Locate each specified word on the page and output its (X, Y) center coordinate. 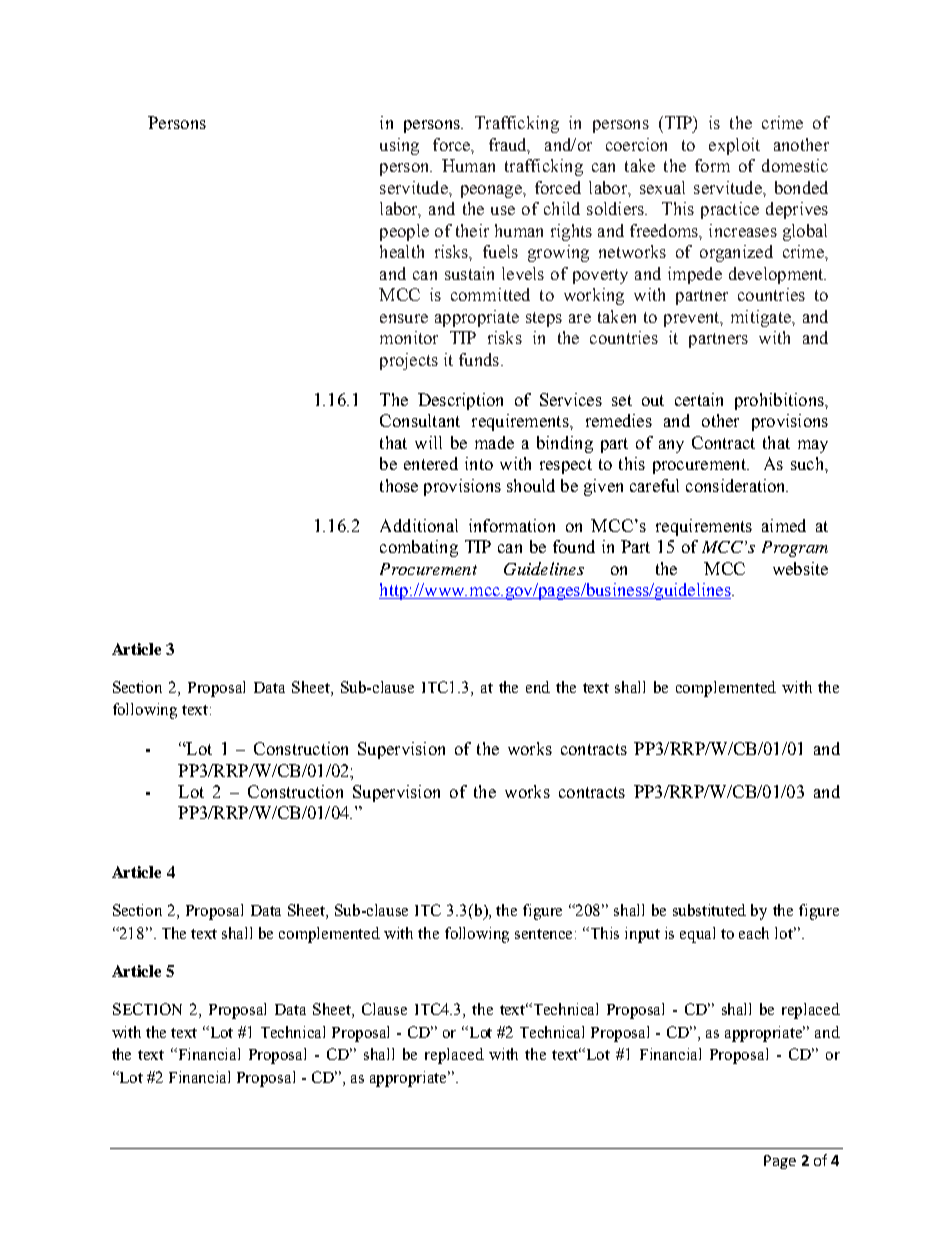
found (574, 546)
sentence (545, 934)
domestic (795, 165)
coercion (636, 144)
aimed (784, 525)
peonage (492, 191)
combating (419, 548)
